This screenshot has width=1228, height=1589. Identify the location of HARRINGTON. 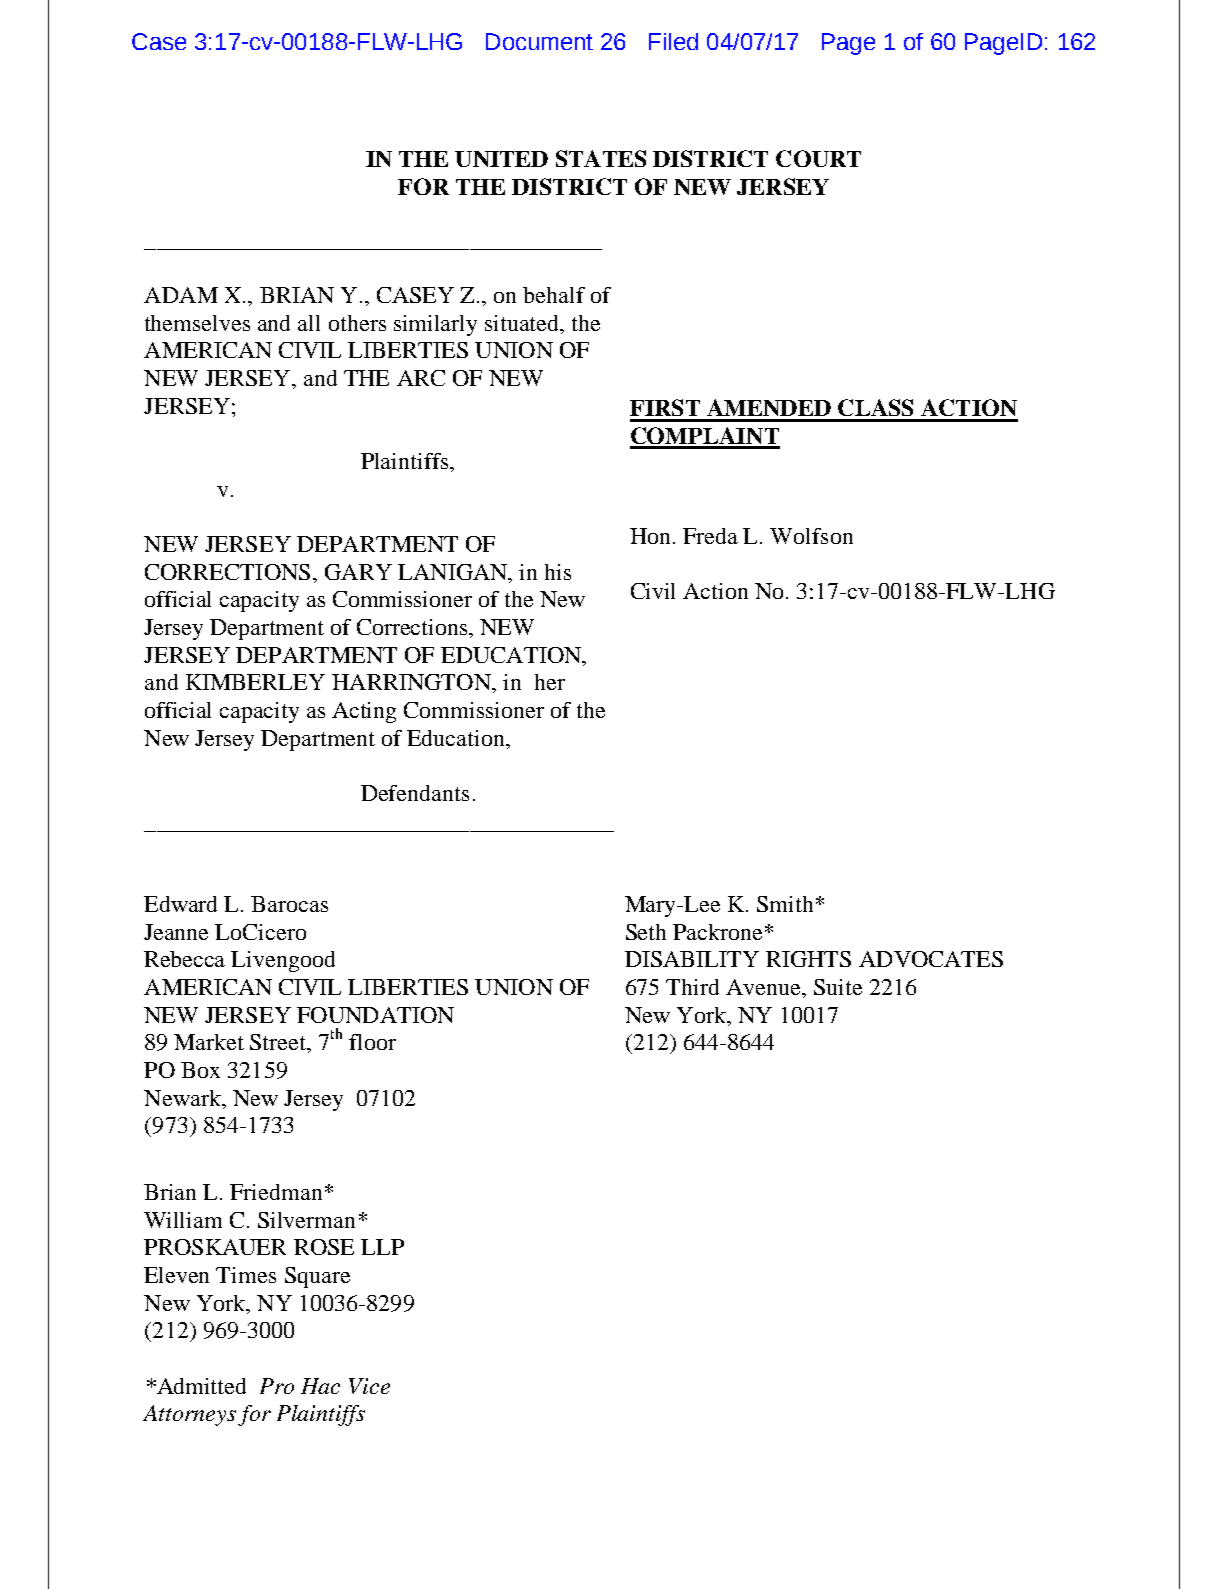
(412, 682).
